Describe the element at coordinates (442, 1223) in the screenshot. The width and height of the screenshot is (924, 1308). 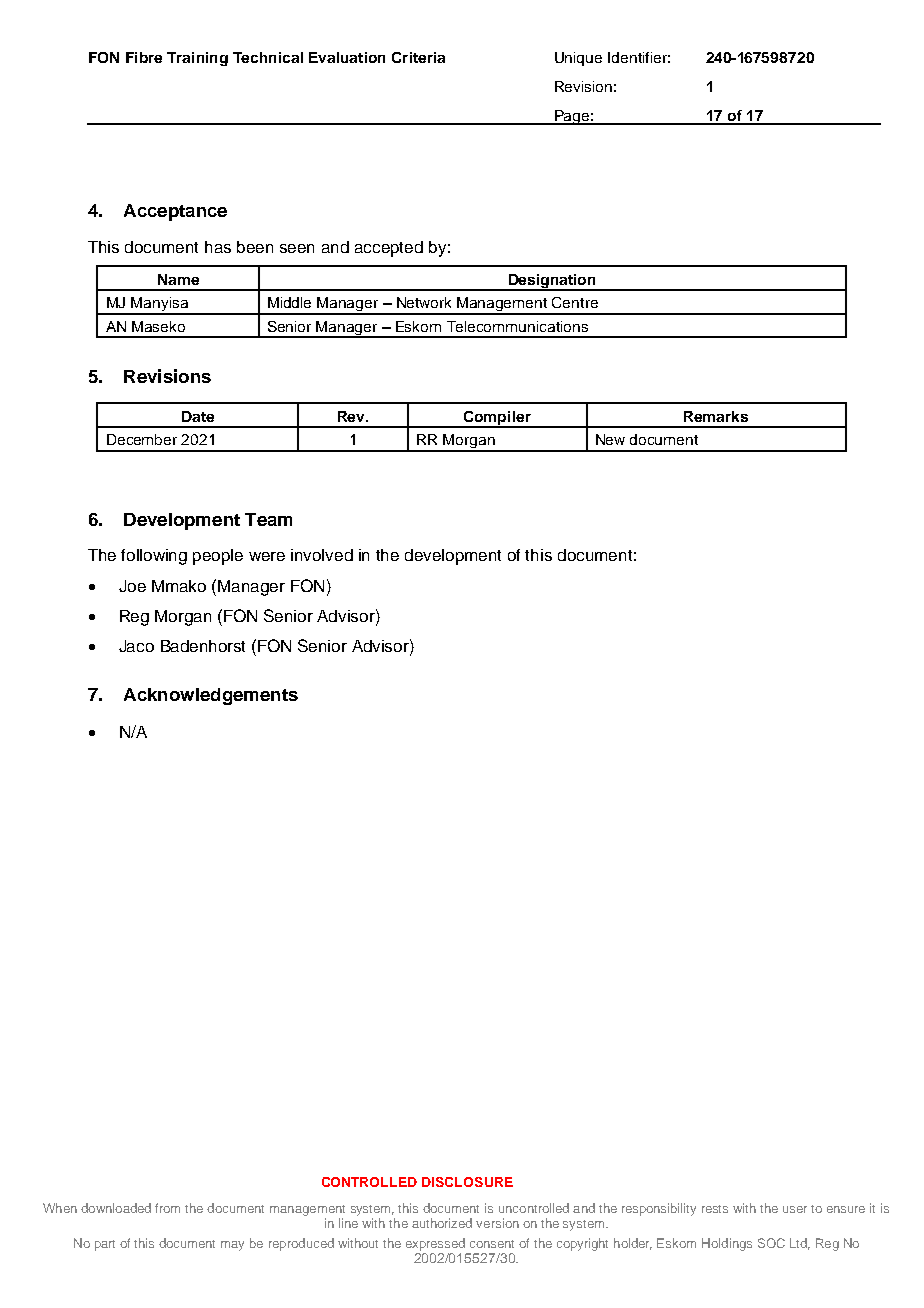
I see `authorized` at that location.
